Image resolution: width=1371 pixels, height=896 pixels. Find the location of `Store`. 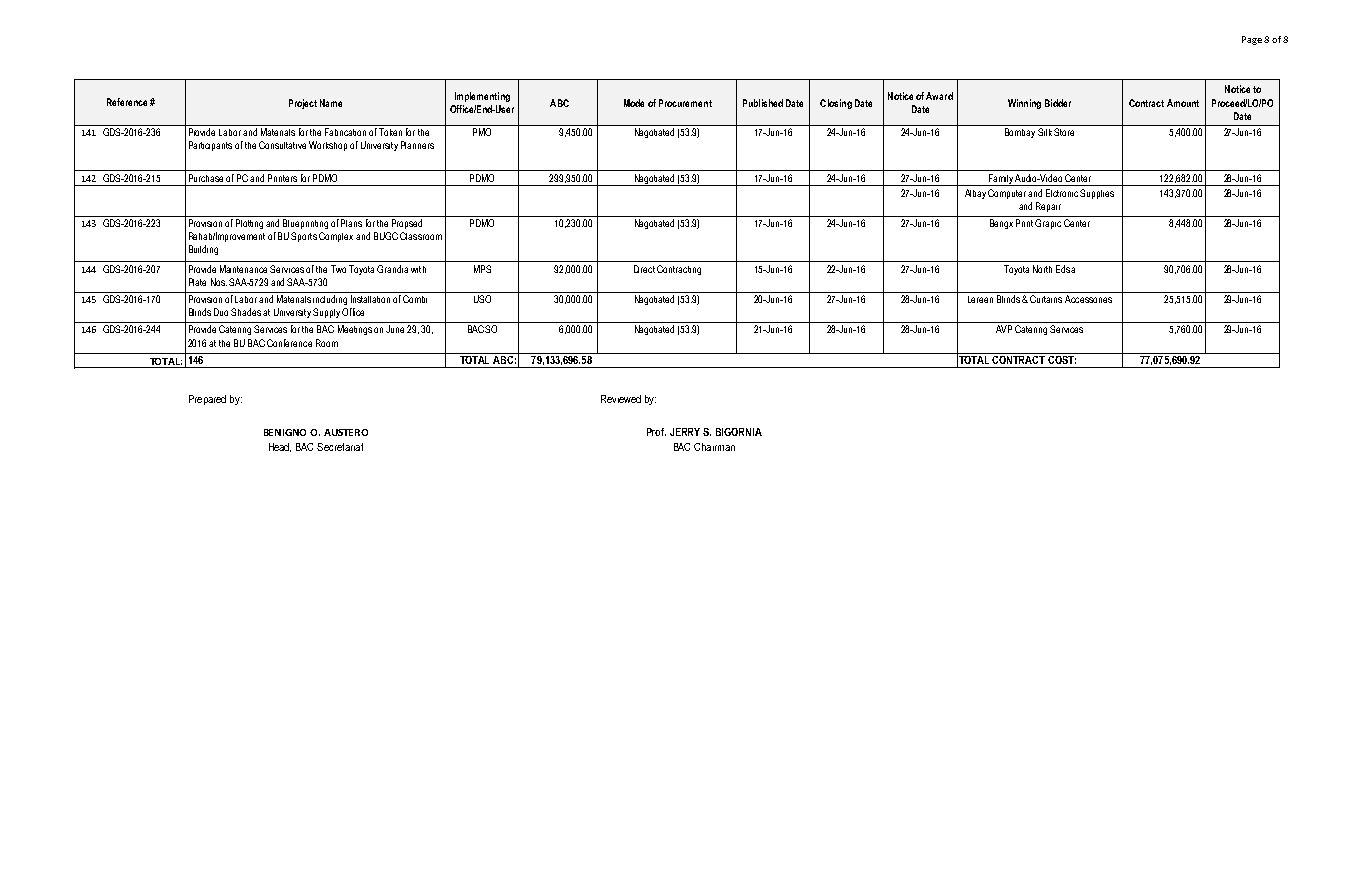

Store is located at coordinates (1064, 132).
